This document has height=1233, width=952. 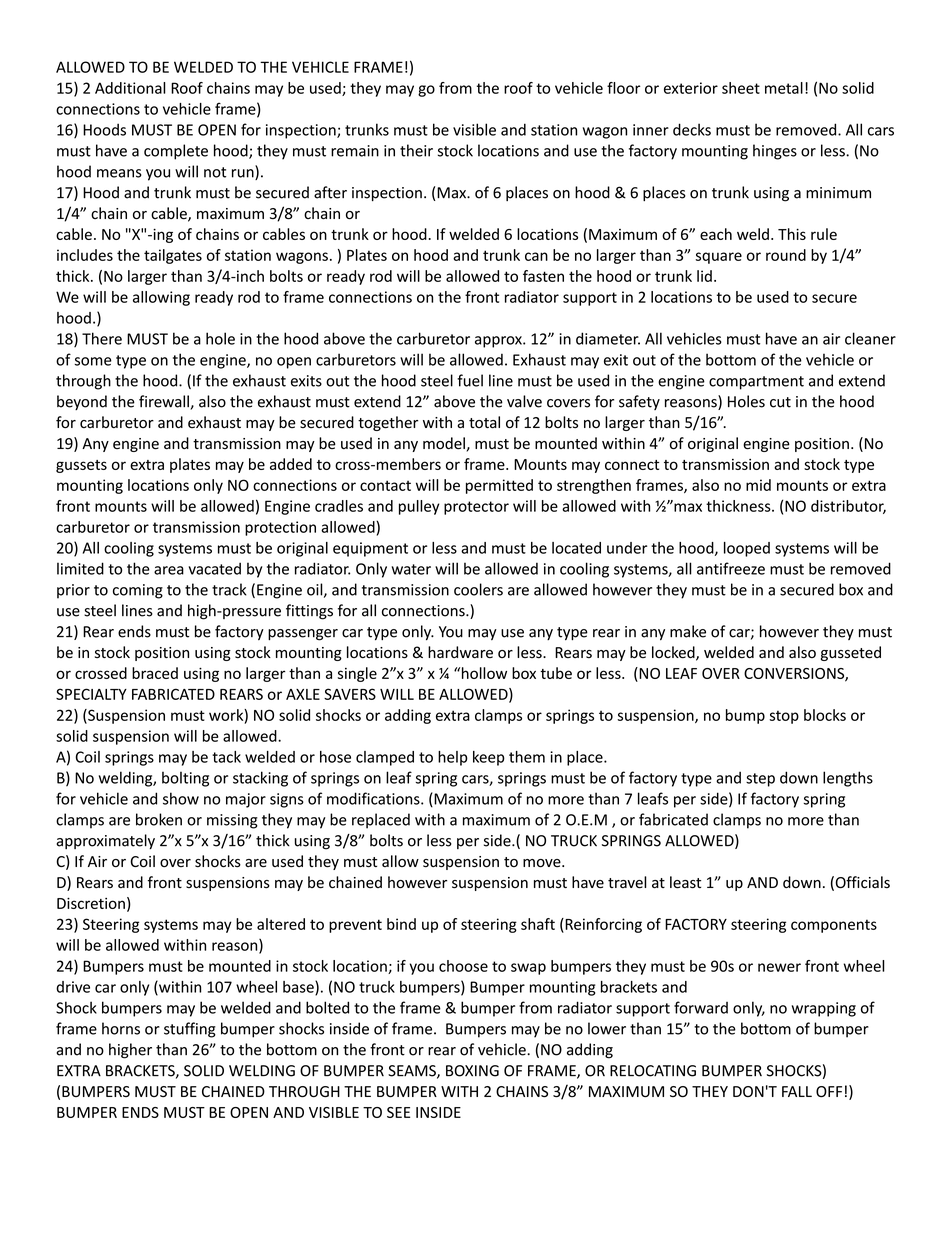 I want to click on stuffing, so click(x=190, y=1030).
